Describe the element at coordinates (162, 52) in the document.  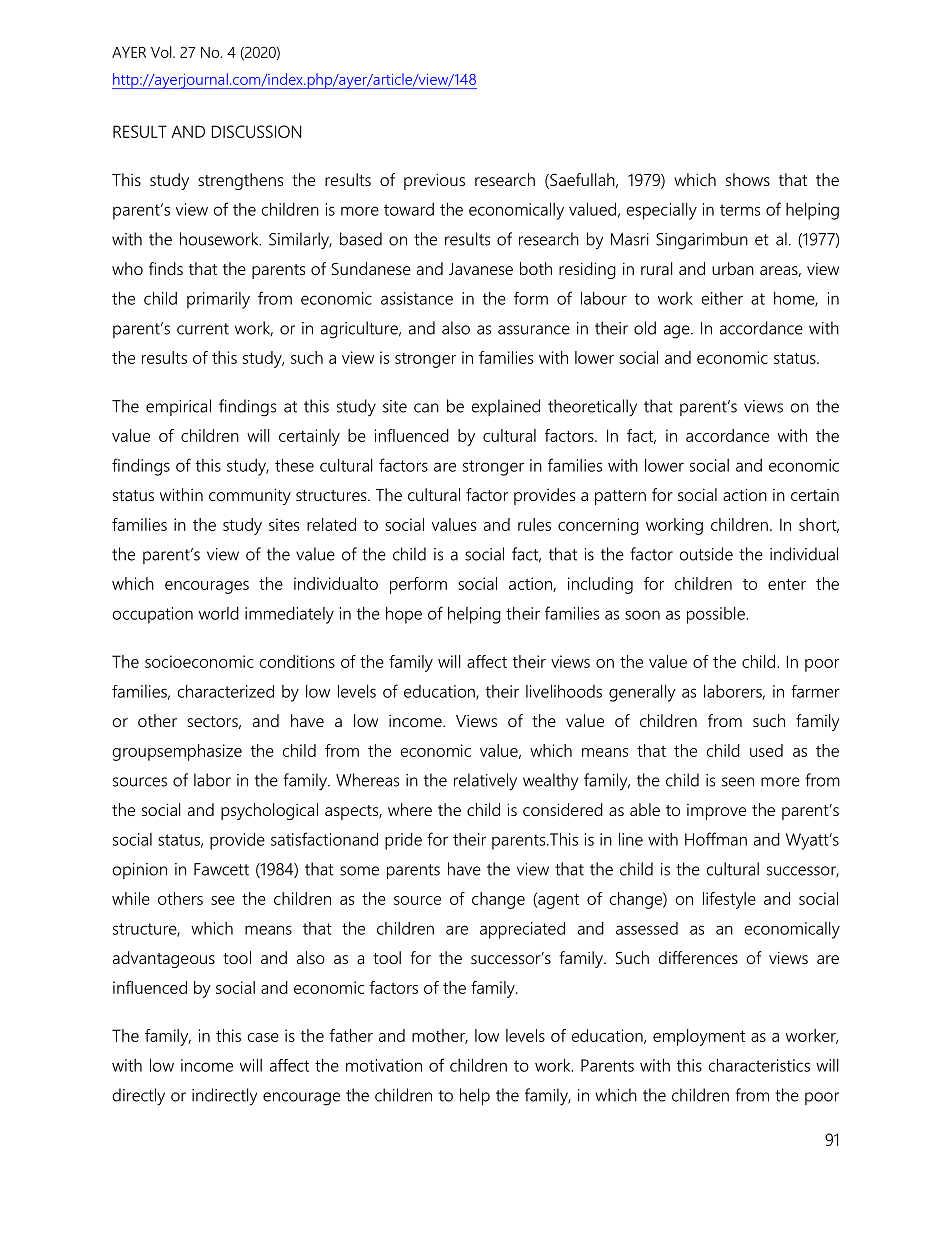
I see `Vol` at that location.
